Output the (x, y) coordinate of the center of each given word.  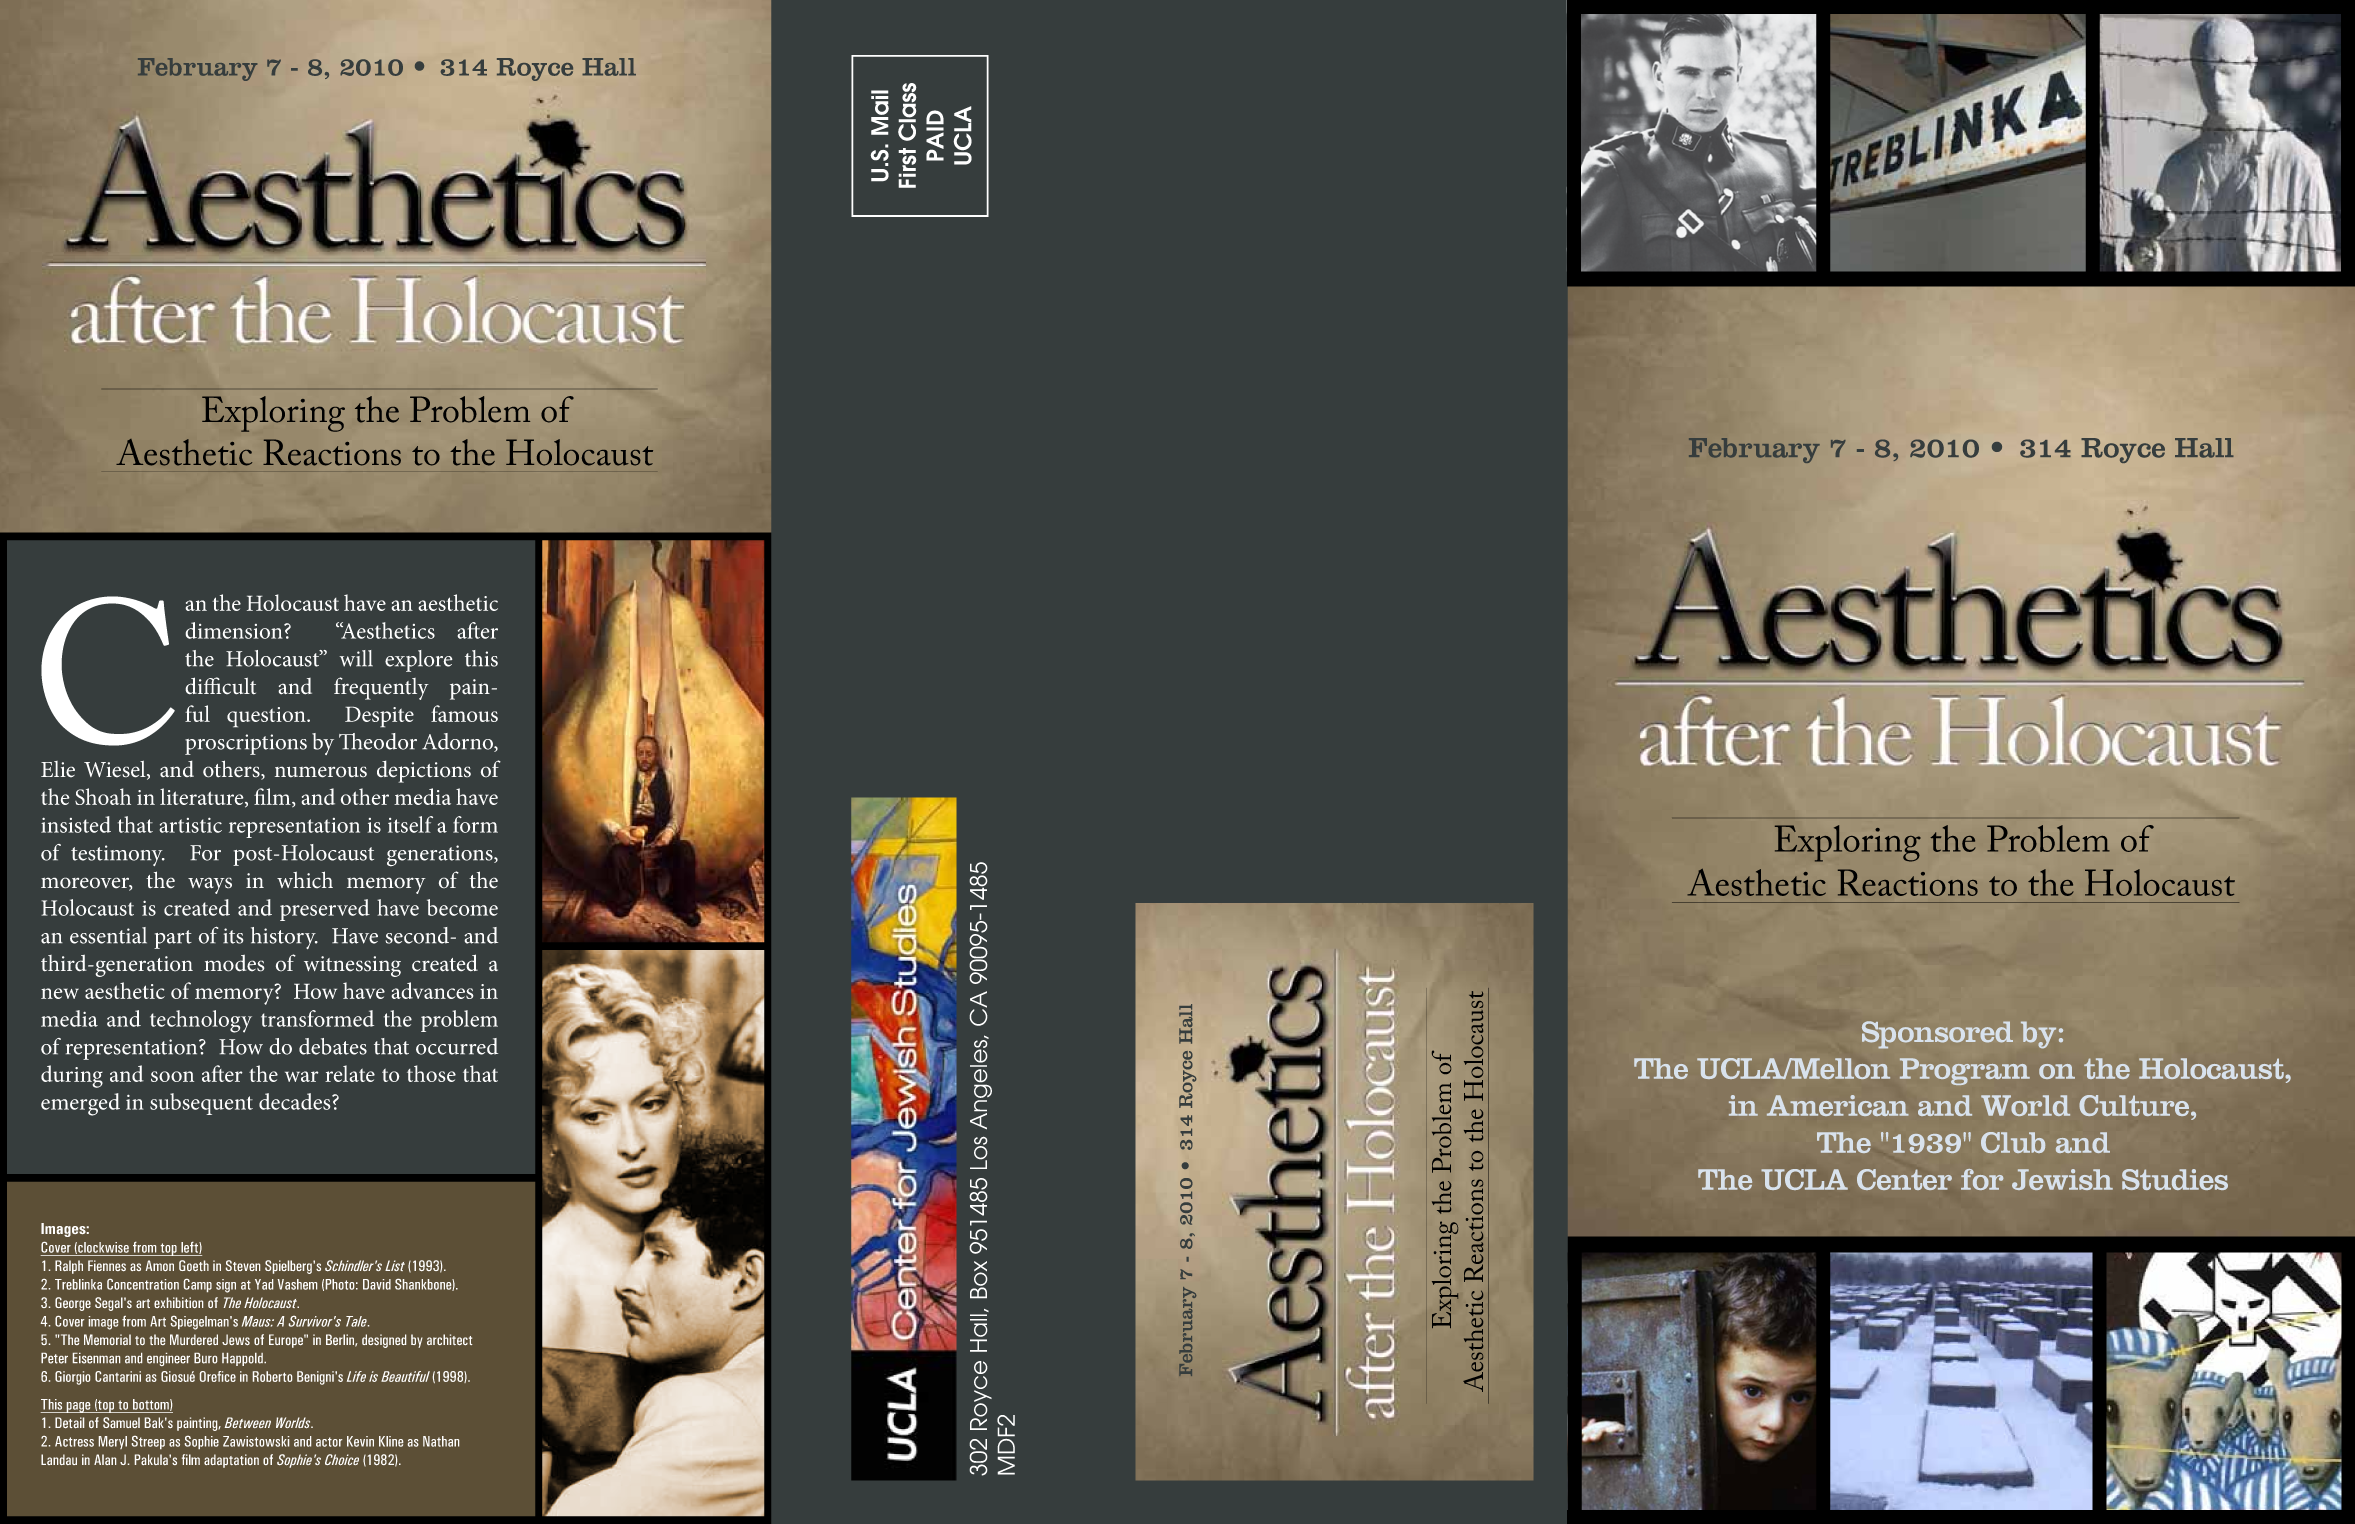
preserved (325, 910)
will (356, 658)
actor (329, 1442)
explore (419, 661)
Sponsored (1937, 1035)
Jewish (2062, 1179)
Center (1904, 1179)
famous (464, 713)
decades (296, 1101)
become (462, 907)
